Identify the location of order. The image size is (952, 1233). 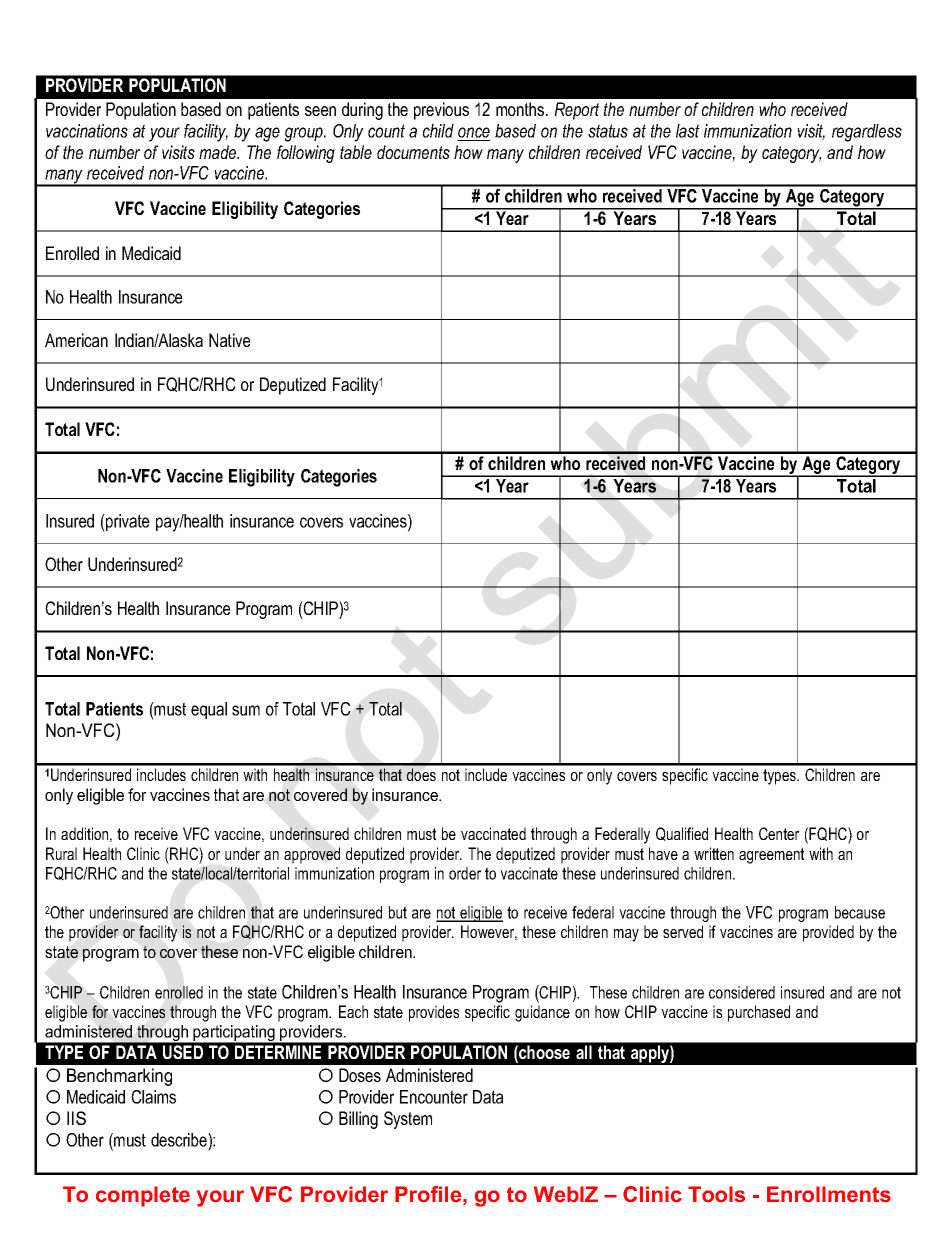
(465, 873).
